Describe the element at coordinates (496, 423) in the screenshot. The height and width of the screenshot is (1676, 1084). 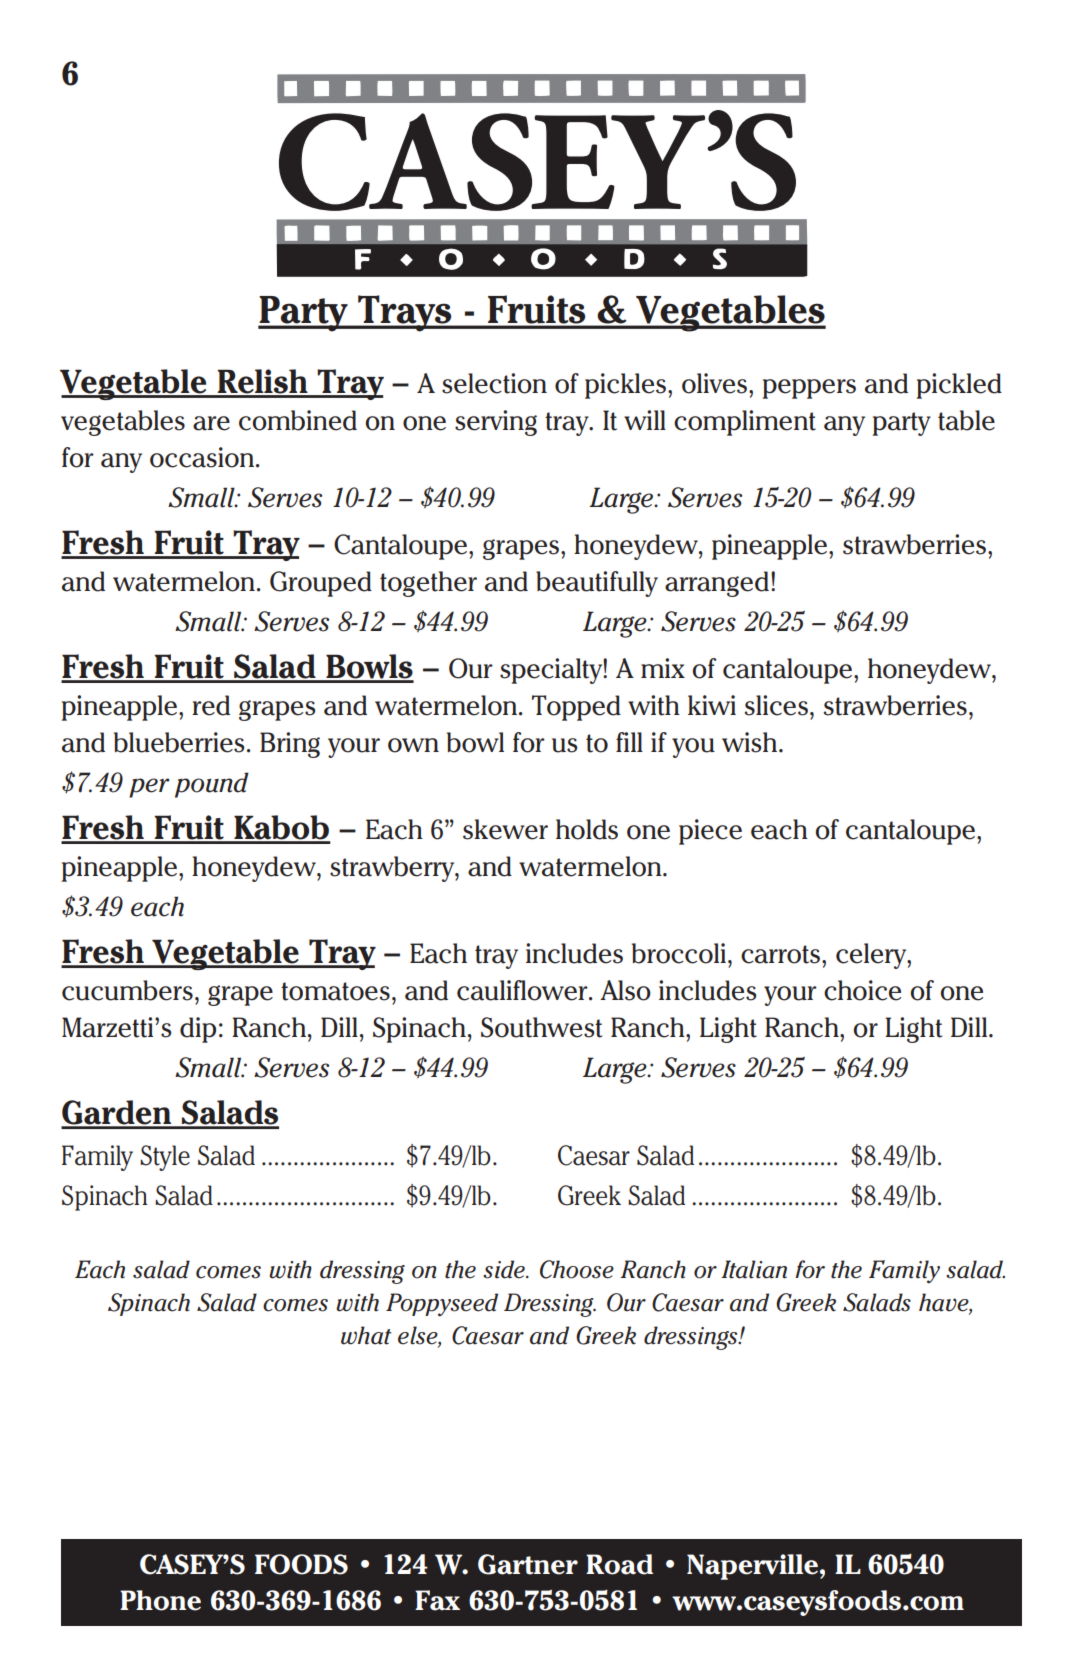
I see `serving` at that location.
